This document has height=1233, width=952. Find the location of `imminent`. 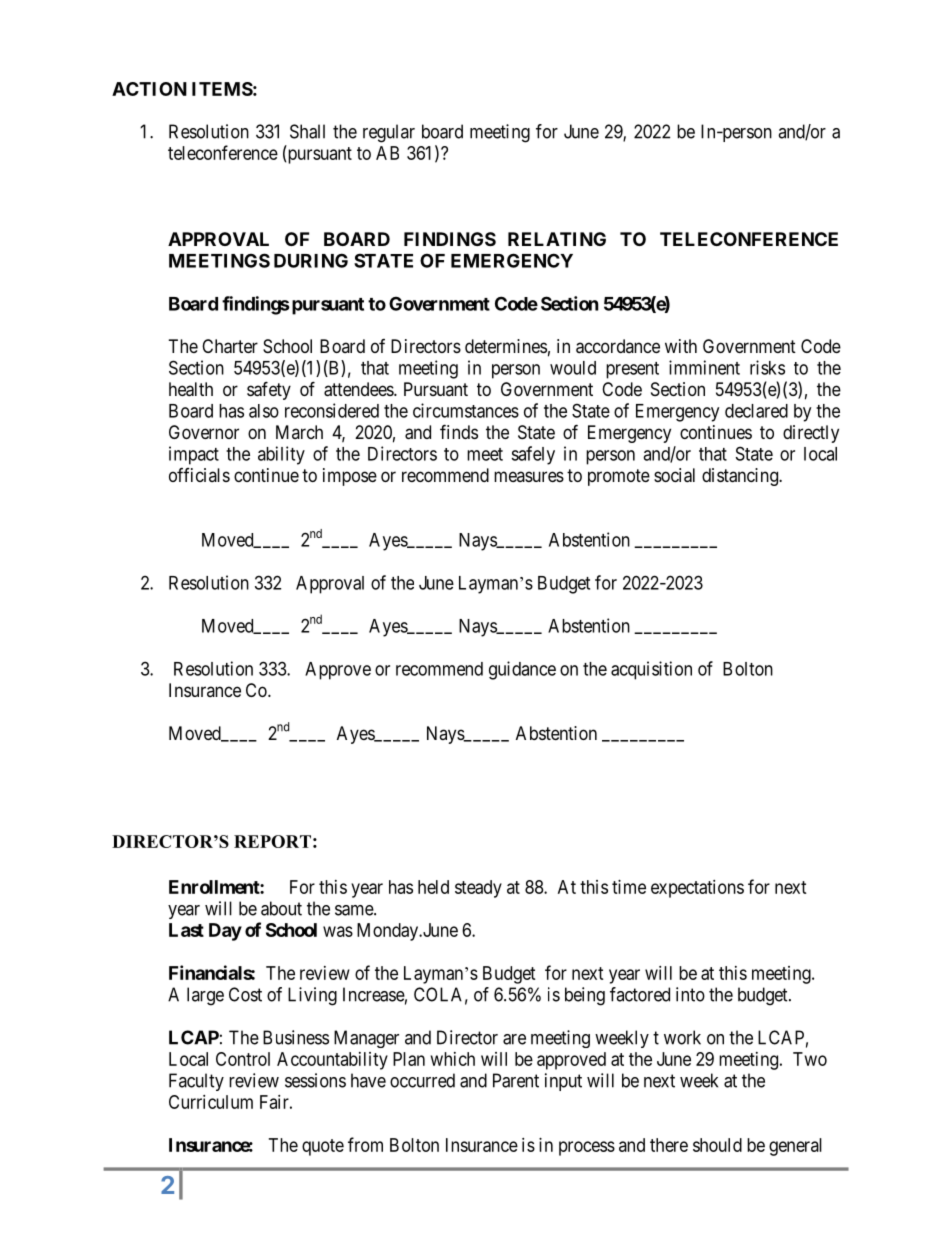

imminent is located at coordinates (704, 367).
